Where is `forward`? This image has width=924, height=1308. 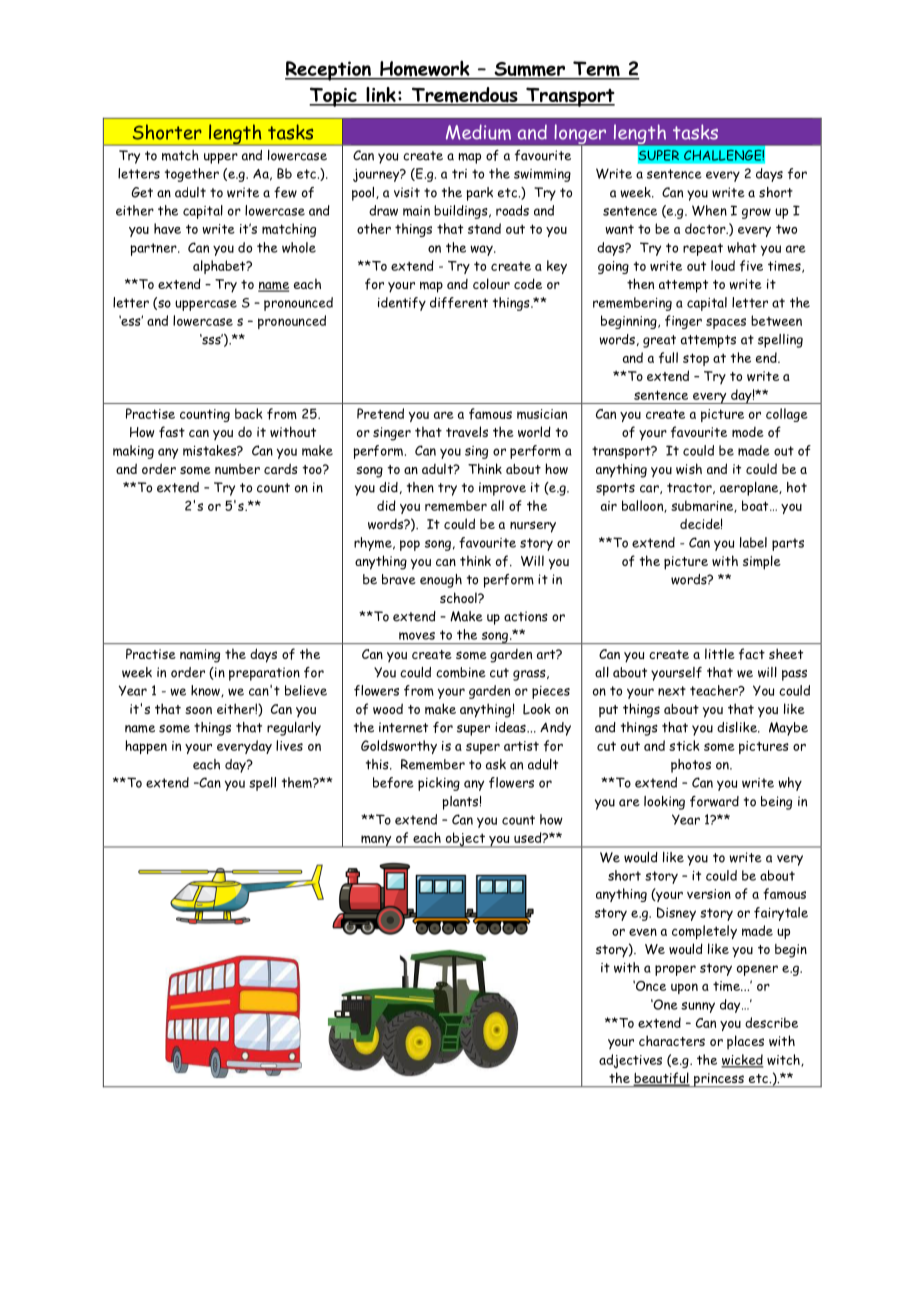 forward is located at coordinates (714, 801).
